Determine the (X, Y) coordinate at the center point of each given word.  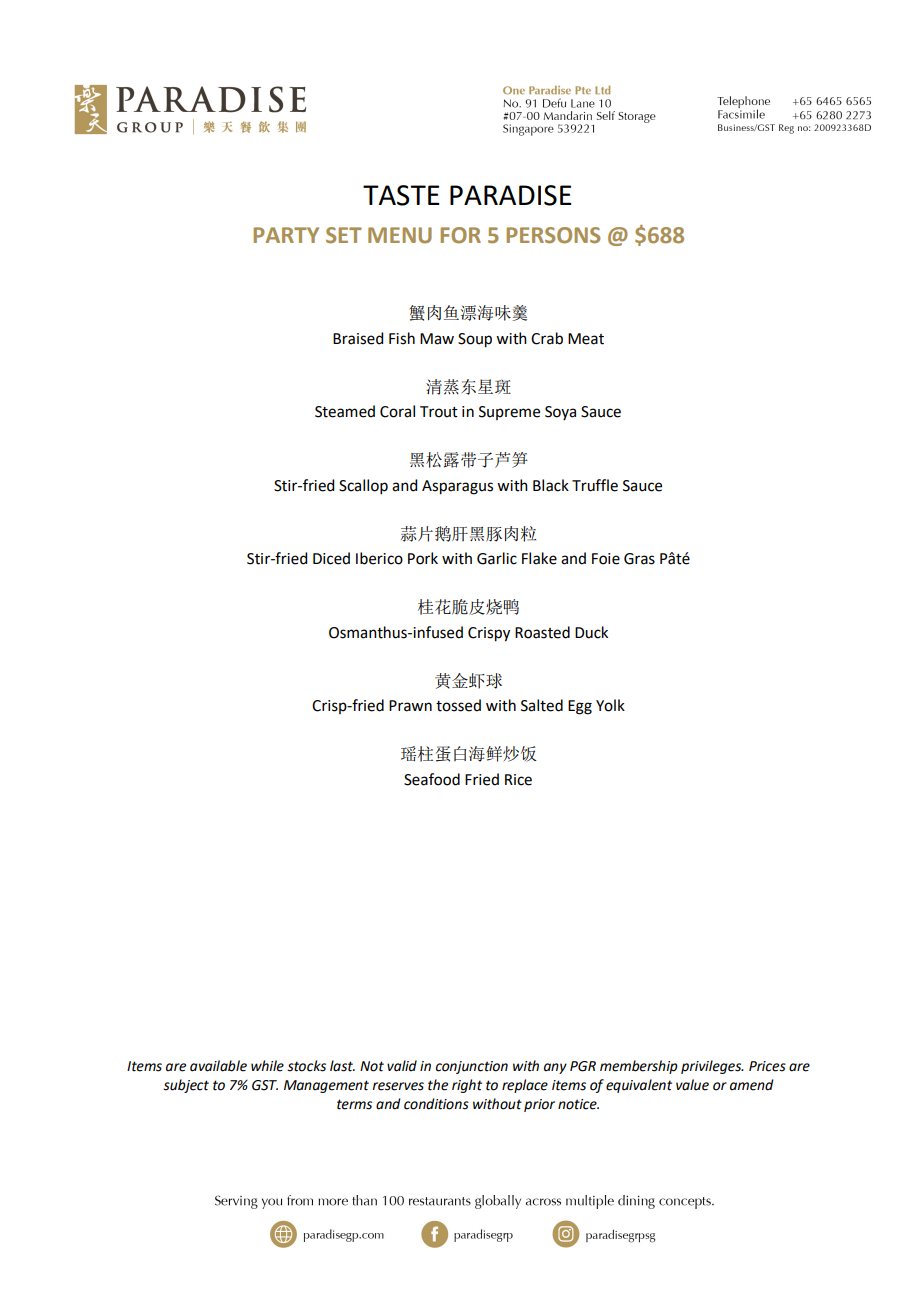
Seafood (432, 779)
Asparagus (457, 487)
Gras (639, 559)
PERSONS (553, 235)
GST (265, 1085)
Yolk (610, 705)
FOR (460, 235)
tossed (458, 705)
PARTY (286, 235)
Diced (331, 558)
